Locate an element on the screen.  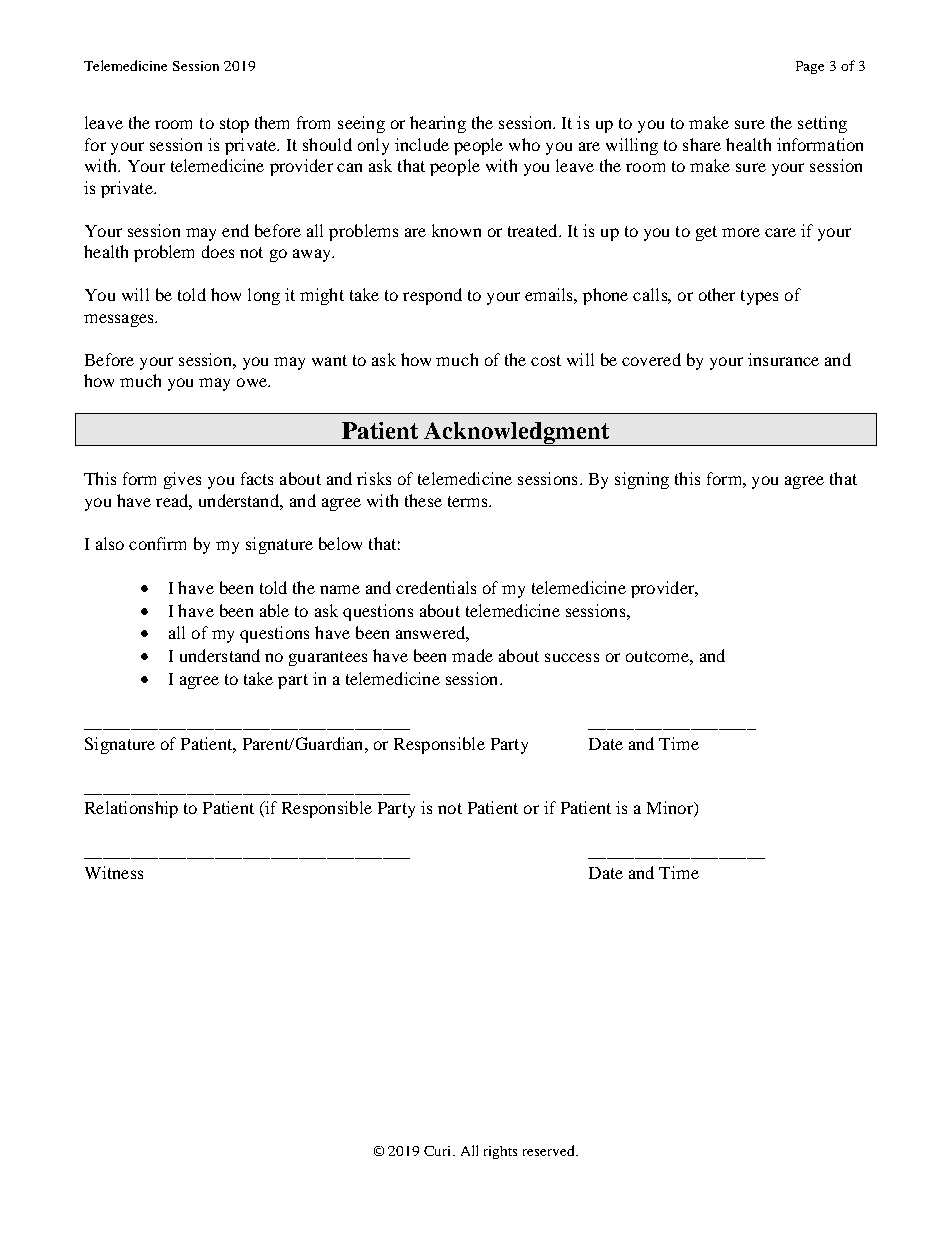
share is located at coordinates (702, 144).
